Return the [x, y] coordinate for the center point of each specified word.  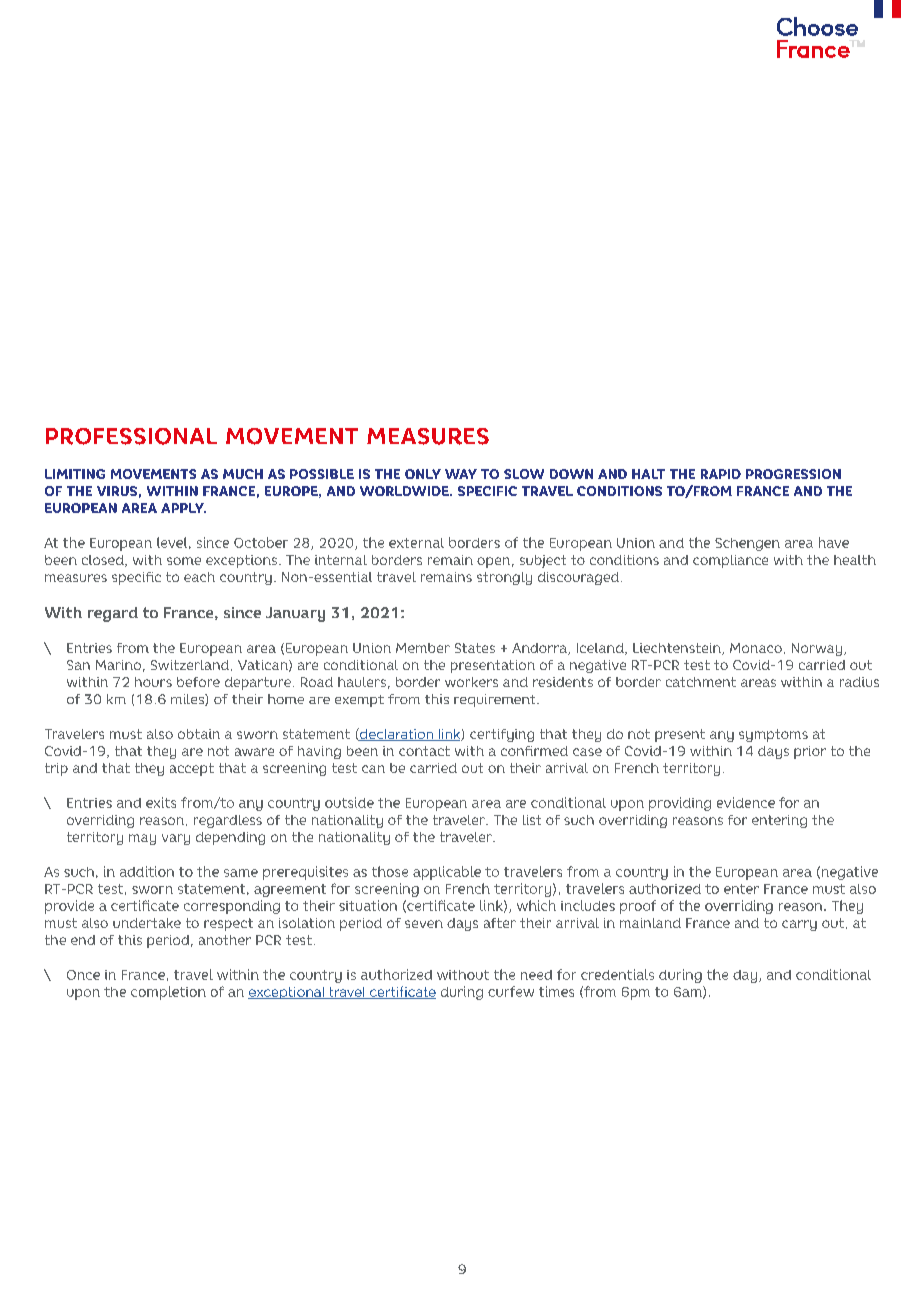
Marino [118, 665]
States [475, 648]
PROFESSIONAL [131, 436]
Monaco [756, 648]
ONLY [423, 474]
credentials [617, 974]
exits [161, 802]
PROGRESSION [793, 474]
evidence [746, 802]
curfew [511, 991]
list [532, 820]
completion [168, 993]
